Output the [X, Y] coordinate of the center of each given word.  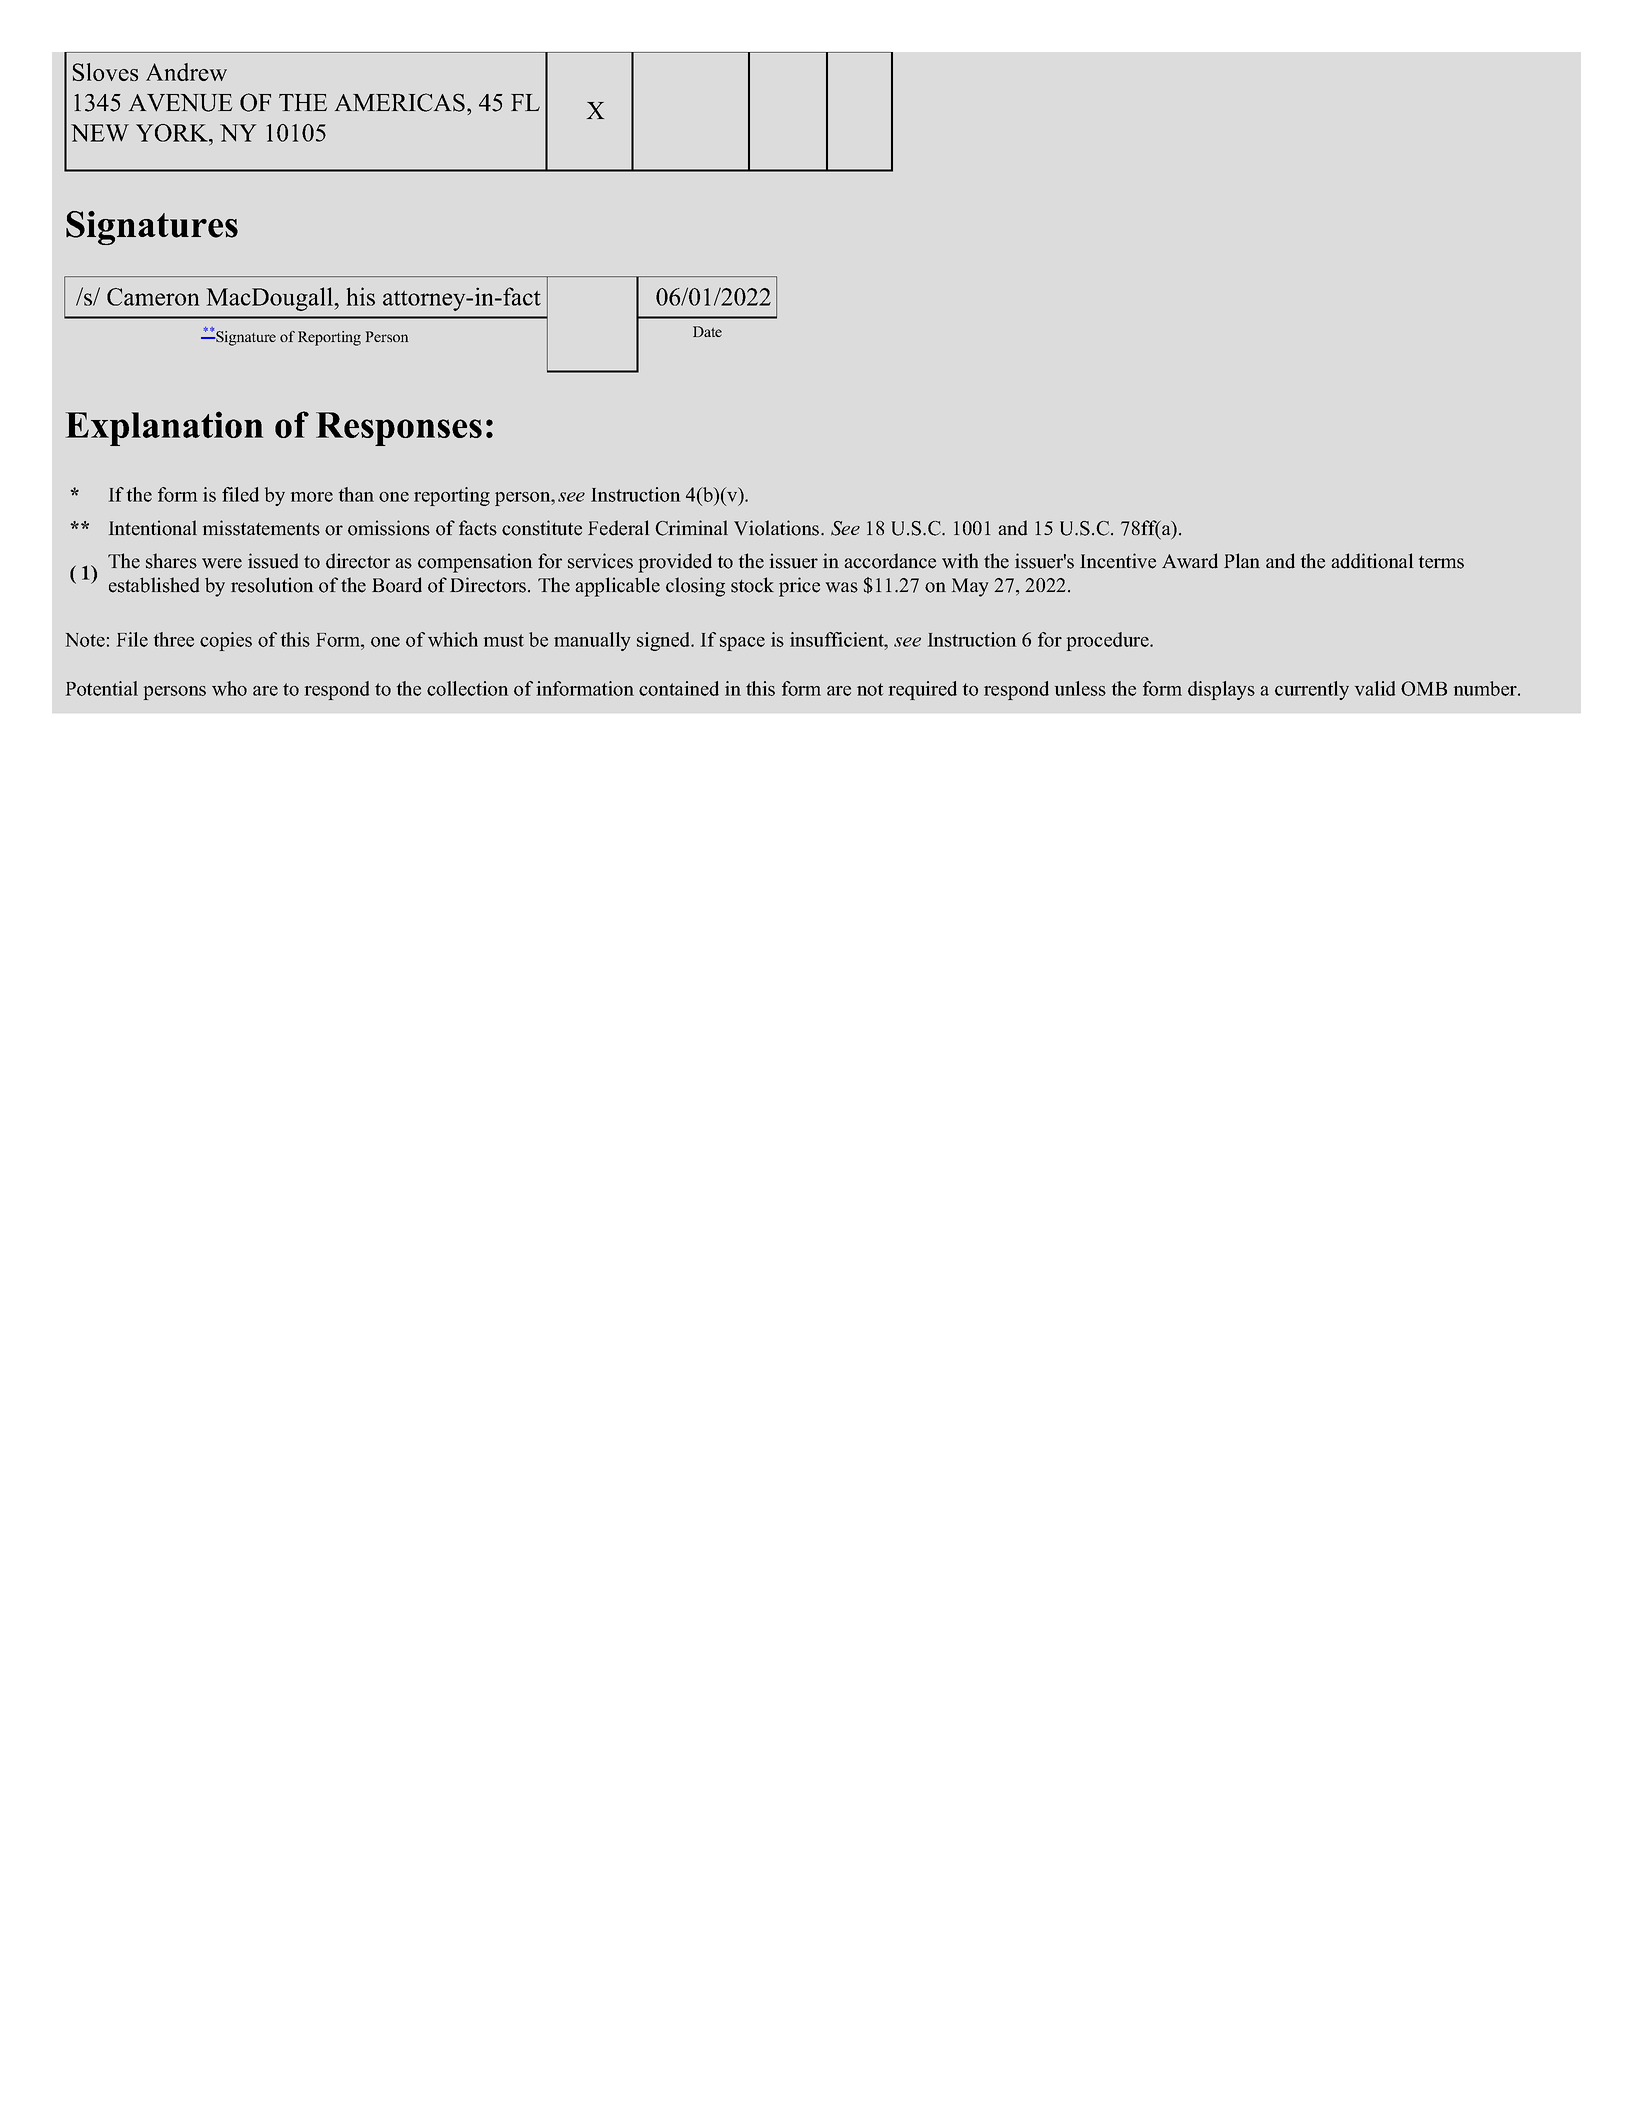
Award [1190, 561]
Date [707, 331]
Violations [778, 528]
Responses [399, 429]
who [229, 688]
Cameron [153, 297]
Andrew [186, 72]
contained [679, 688]
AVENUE [181, 103]
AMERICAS [400, 102]
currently [1312, 690]
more [312, 497]
